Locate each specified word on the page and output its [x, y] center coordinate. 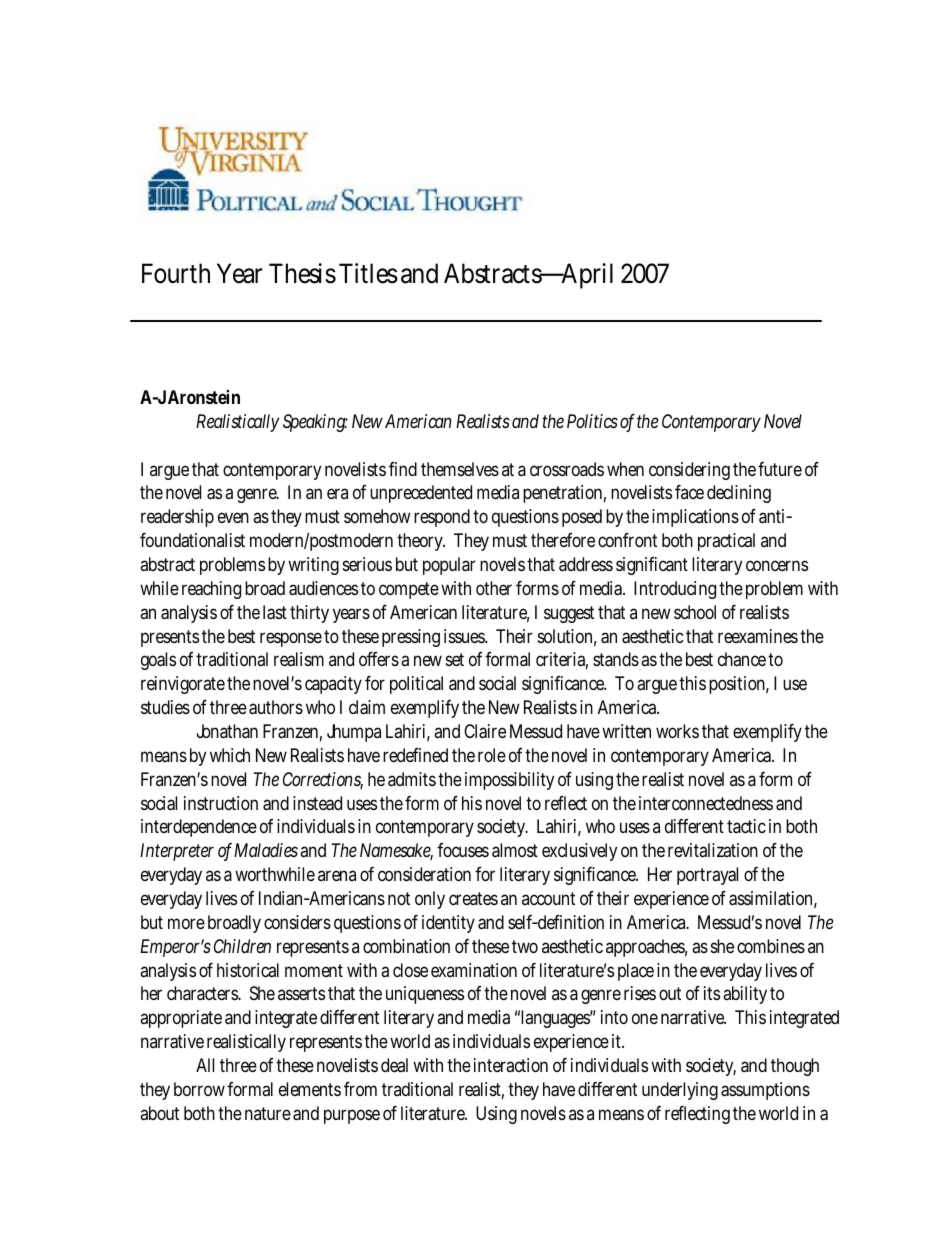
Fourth [176, 273]
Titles [368, 273]
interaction [511, 1065]
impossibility [509, 781]
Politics [592, 421]
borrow [201, 1089]
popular [449, 566]
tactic [746, 826]
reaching [211, 590]
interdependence [199, 828]
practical [726, 542]
